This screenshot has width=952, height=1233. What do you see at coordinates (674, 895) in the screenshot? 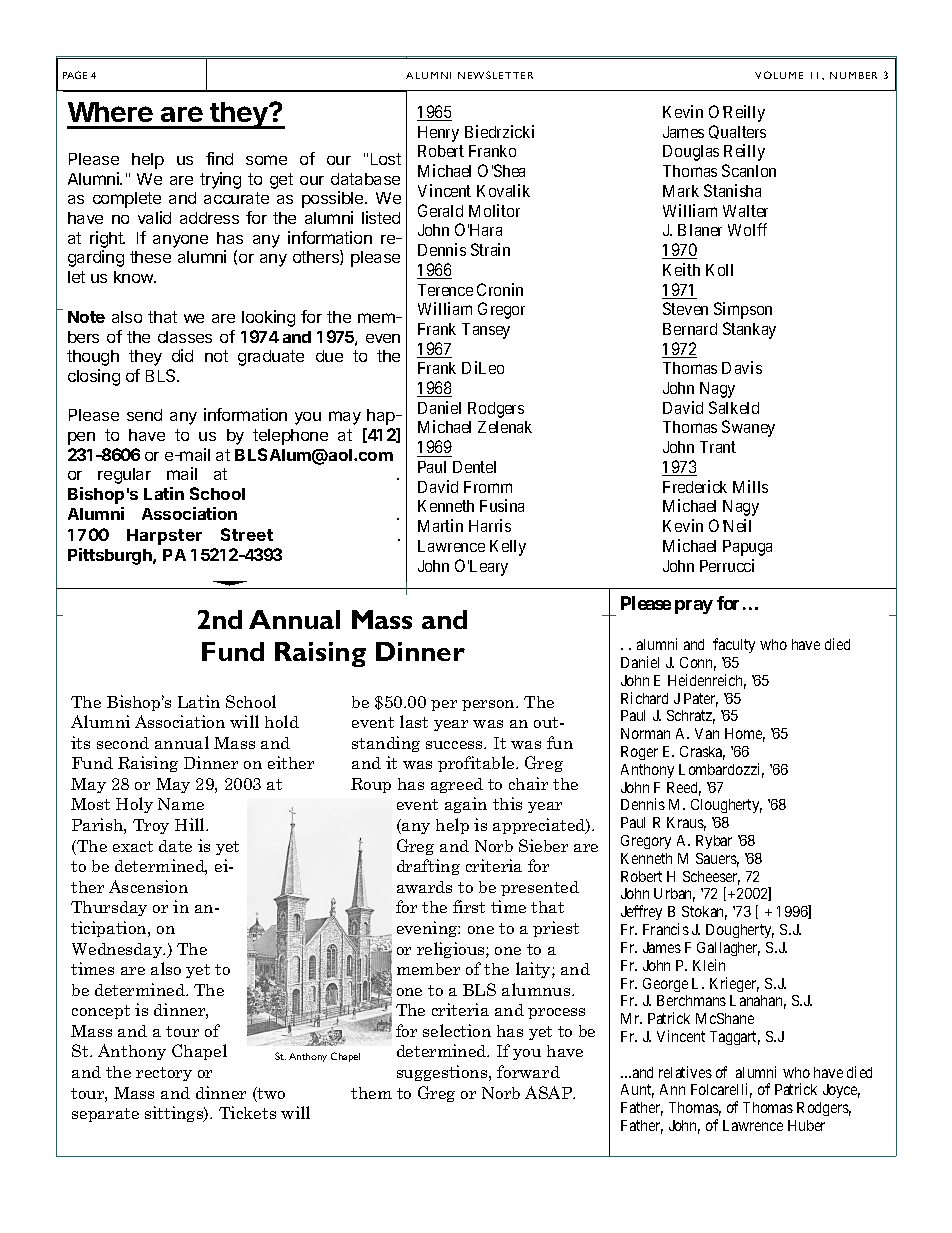
I see `Urban` at bounding box center [674, 895].
